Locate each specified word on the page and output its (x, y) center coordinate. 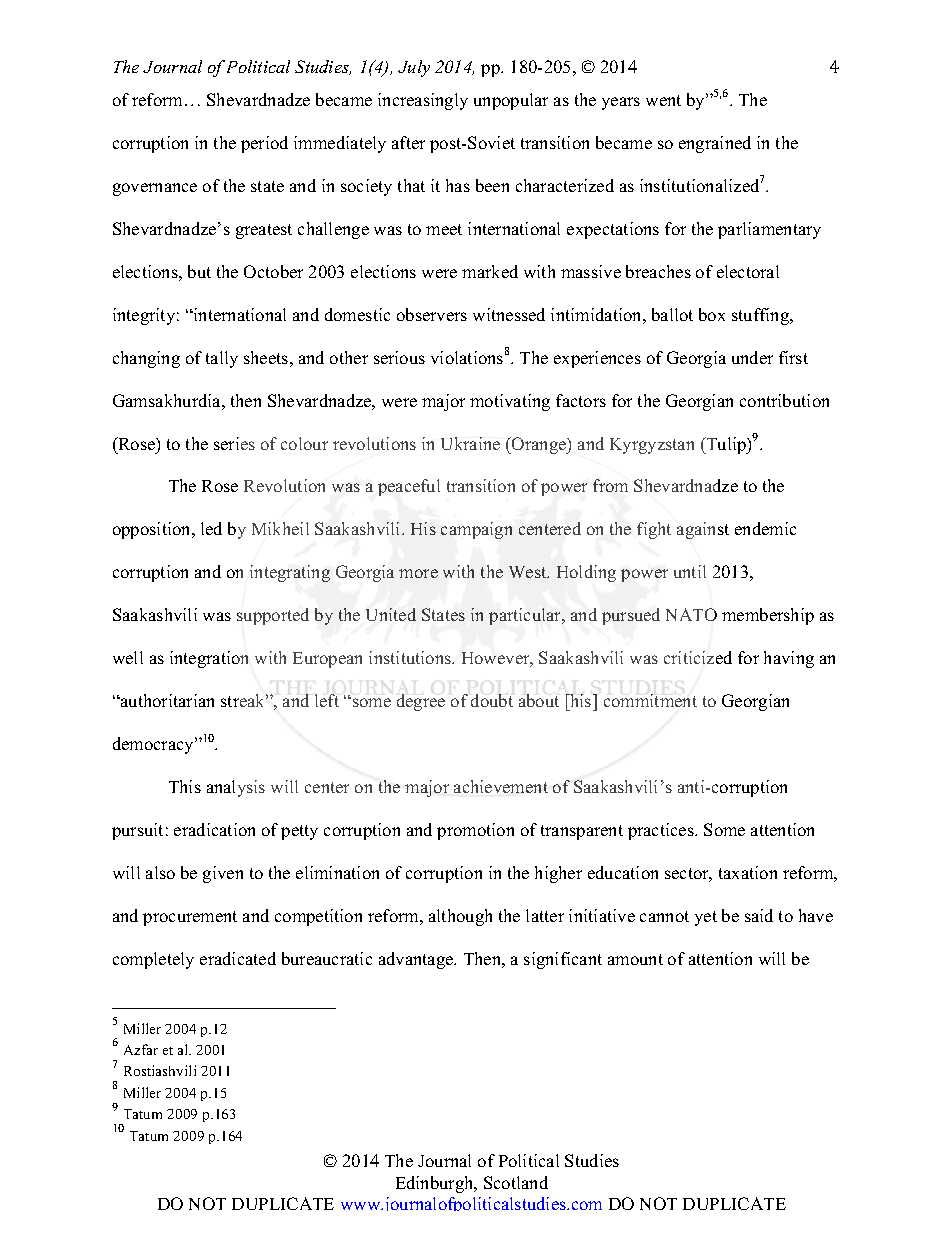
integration (209, 659)
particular (526, 616)
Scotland (516, 1182)
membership (768, 616)
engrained (715, 144)
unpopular (511, 101)
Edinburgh (436, 1184)
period (264, 144)
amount (635, 959)
